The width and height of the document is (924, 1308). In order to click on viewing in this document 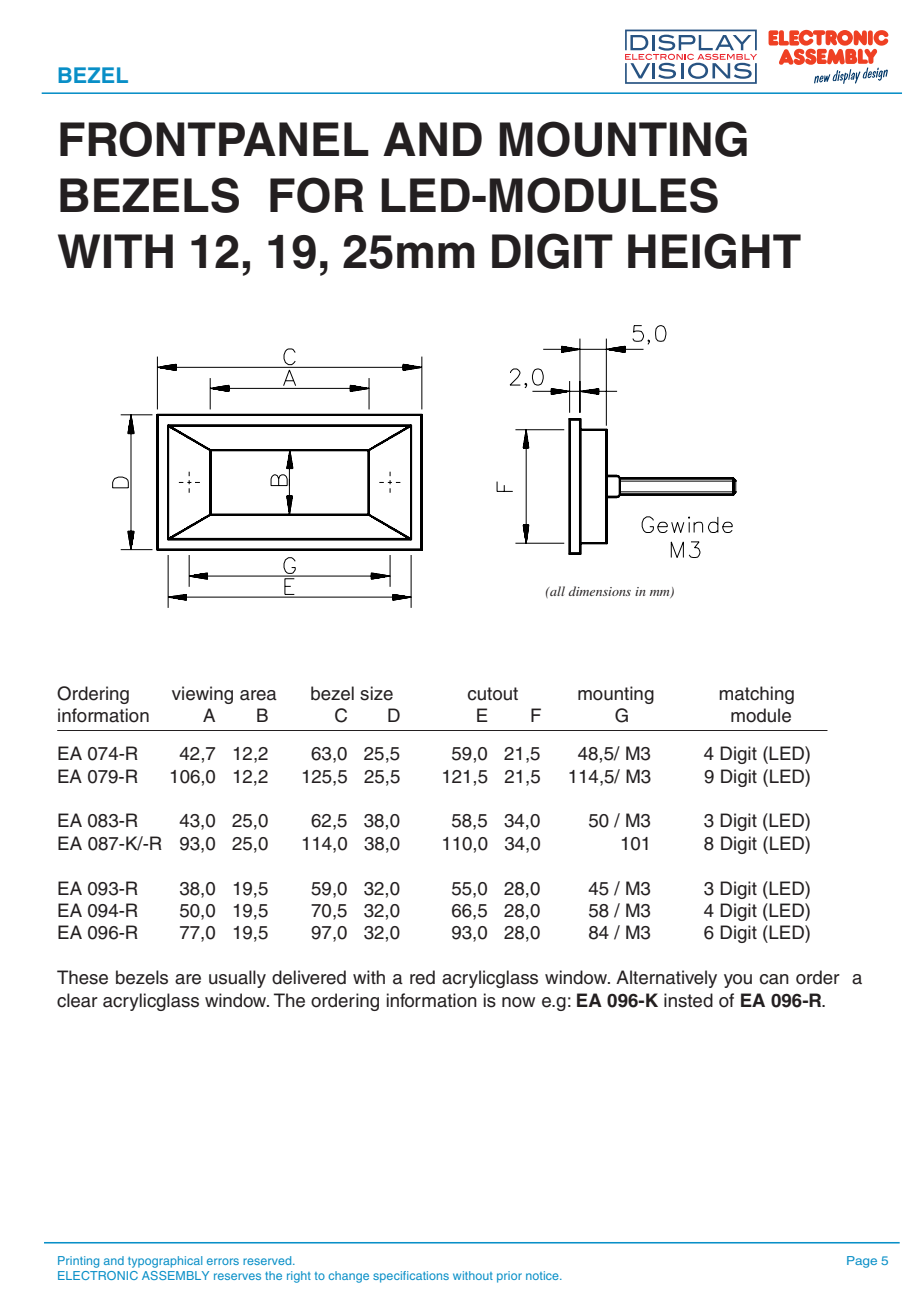, I will do `click(202, 695)`.
